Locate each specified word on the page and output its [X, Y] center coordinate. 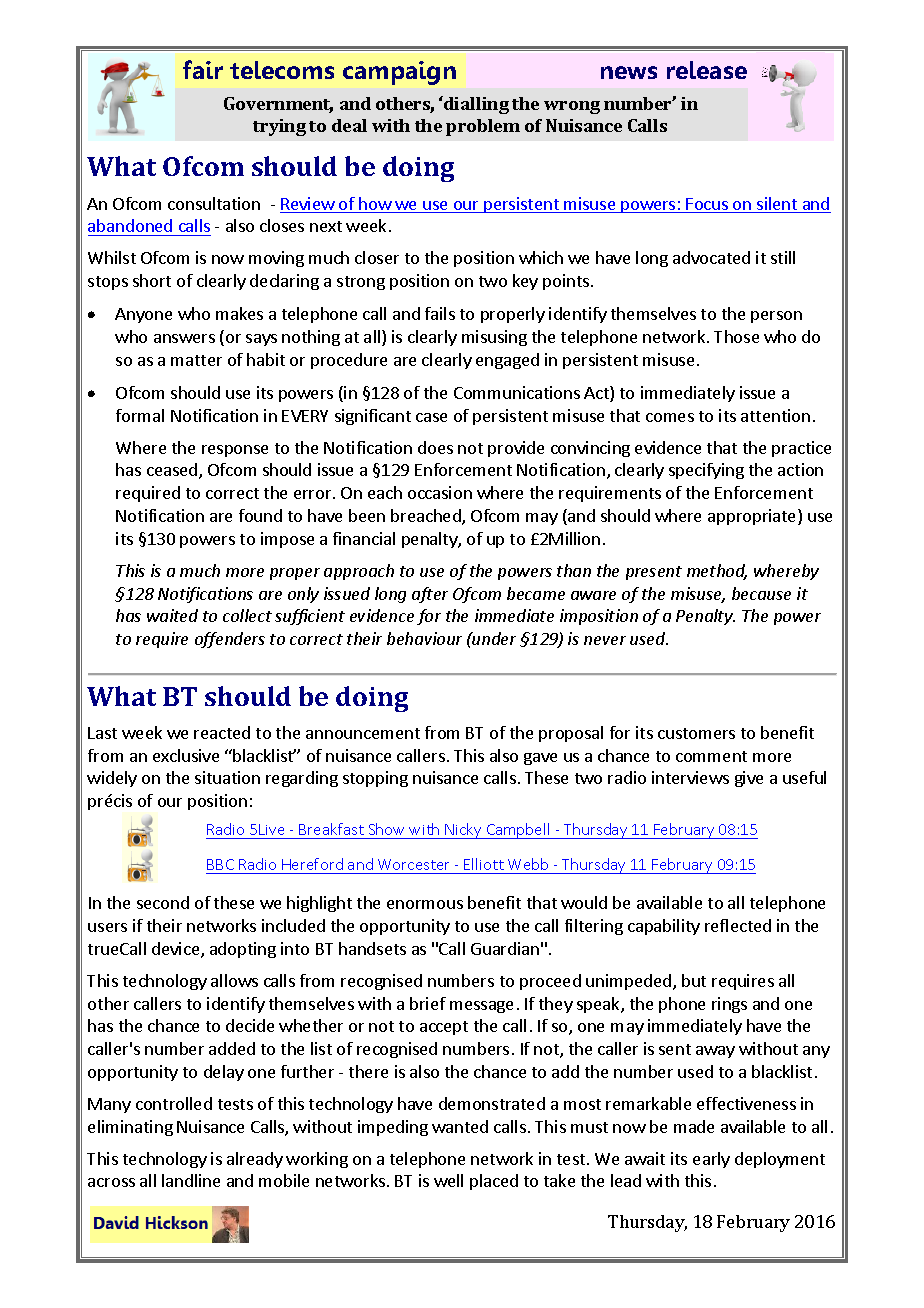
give [749, 779]
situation [227, 777]
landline [191, 1180]
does [435, 447]
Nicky [463, 831]
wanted [460, 1126]
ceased [173, 471]
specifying [706, 471]
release [707, 70]
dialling [475, 105]
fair [203, 69]
